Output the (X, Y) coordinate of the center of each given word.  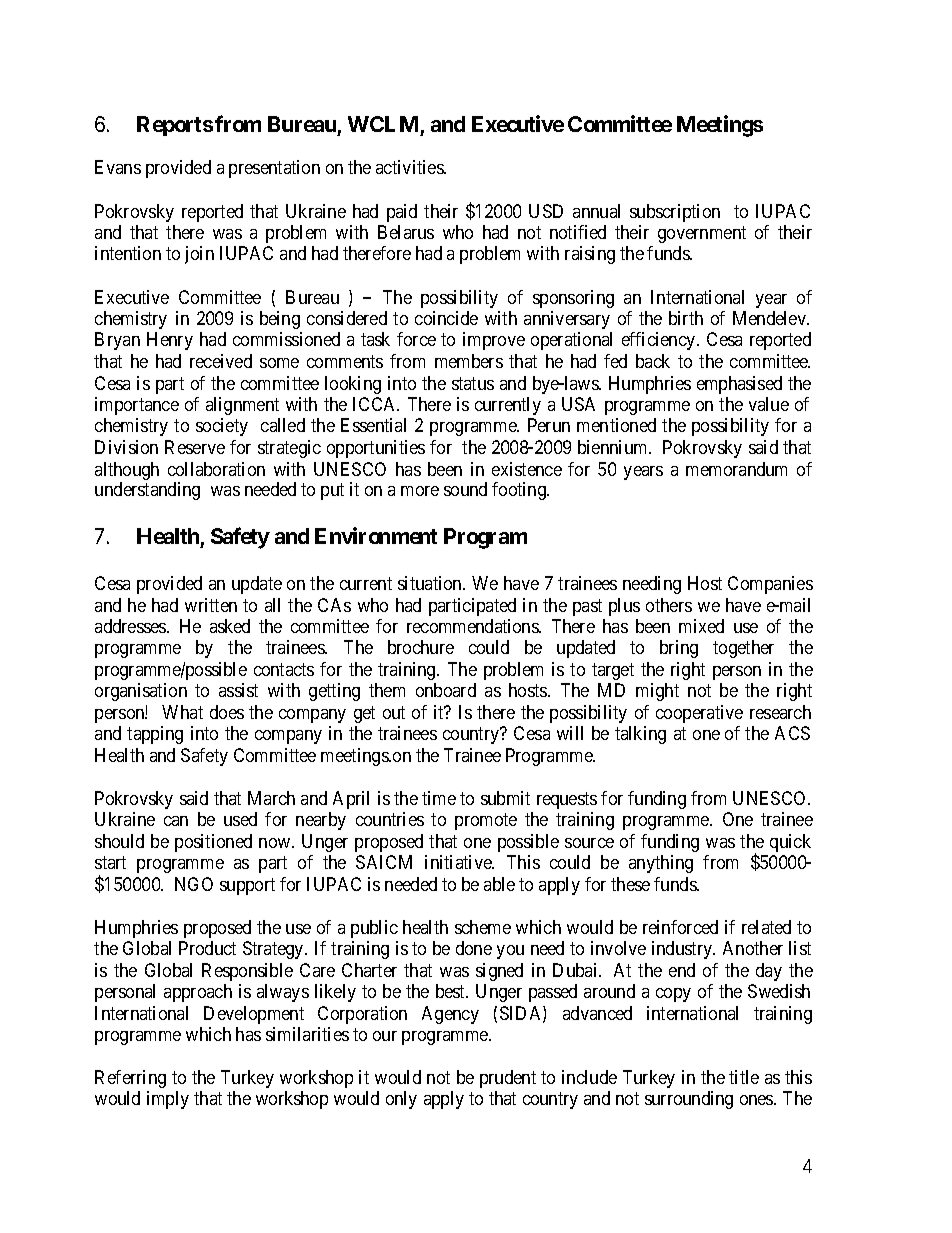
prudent (508, 1079)
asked (230, 626)
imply (168, 1100)
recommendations (473, 626)
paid (402, 213)
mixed (701, 626)
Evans (118, 167)
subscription (675, 213)
